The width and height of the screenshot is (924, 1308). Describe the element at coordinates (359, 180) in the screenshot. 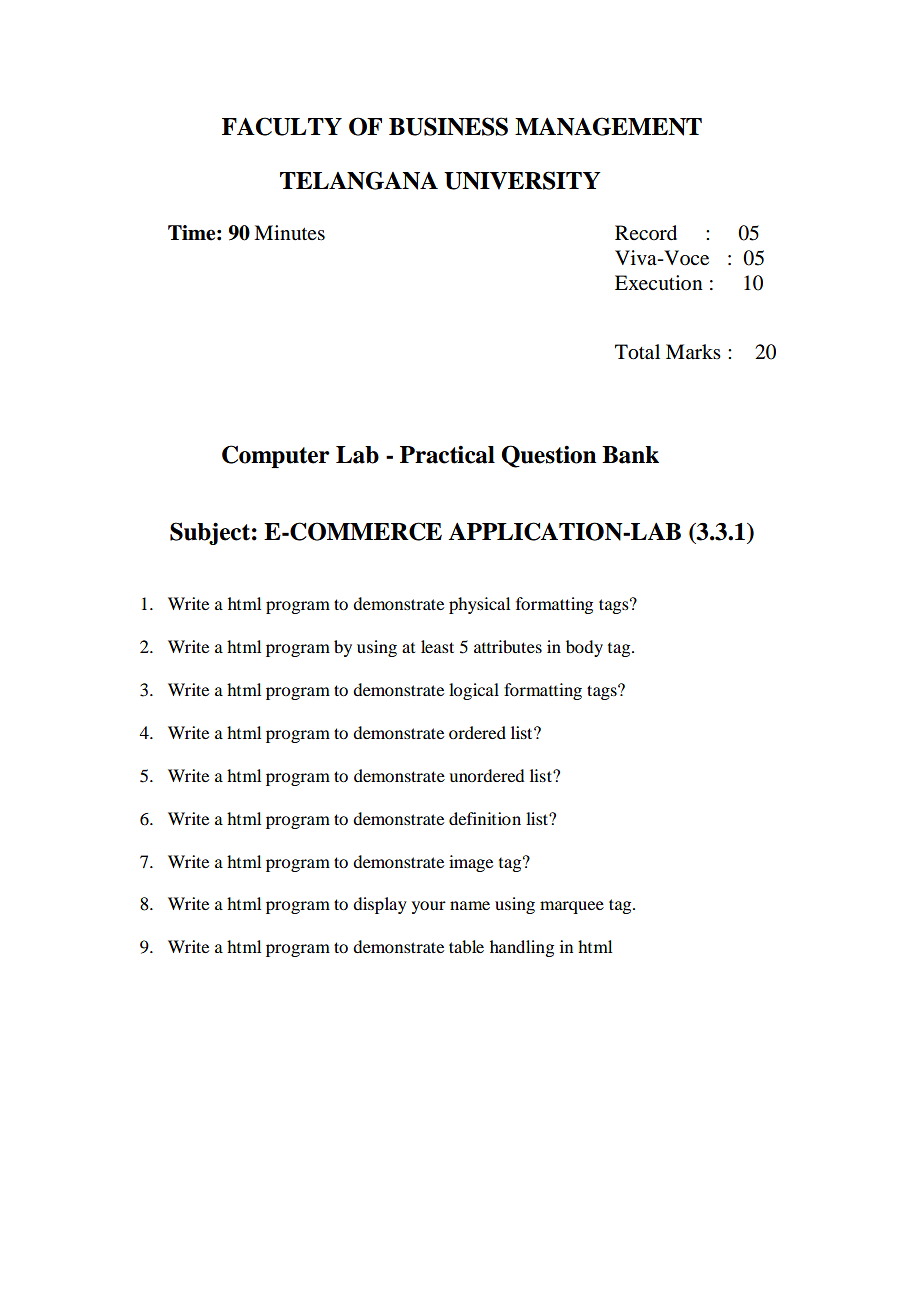

I see `TELANGANA` at that location.
